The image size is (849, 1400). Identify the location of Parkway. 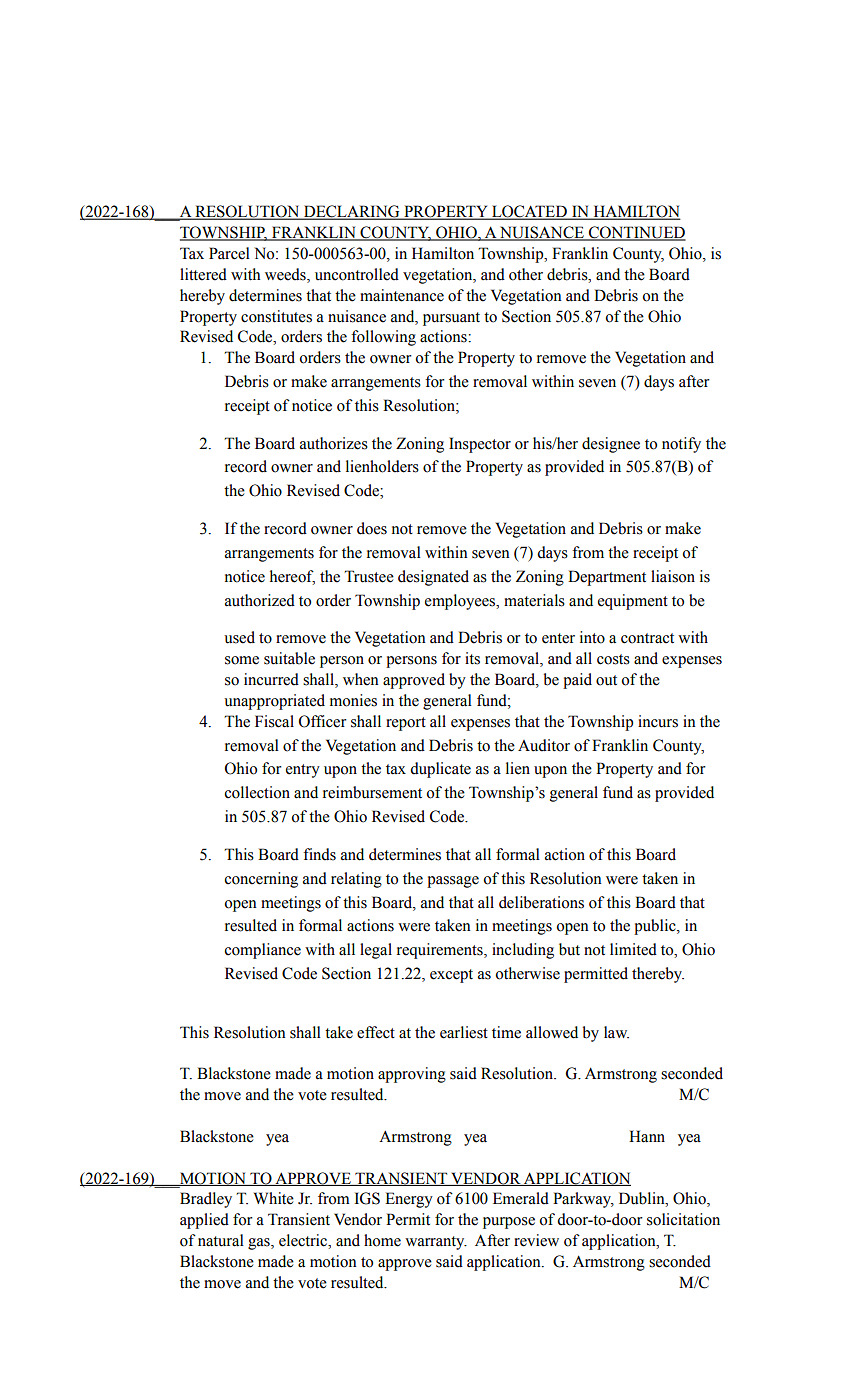
(583, 1200).
